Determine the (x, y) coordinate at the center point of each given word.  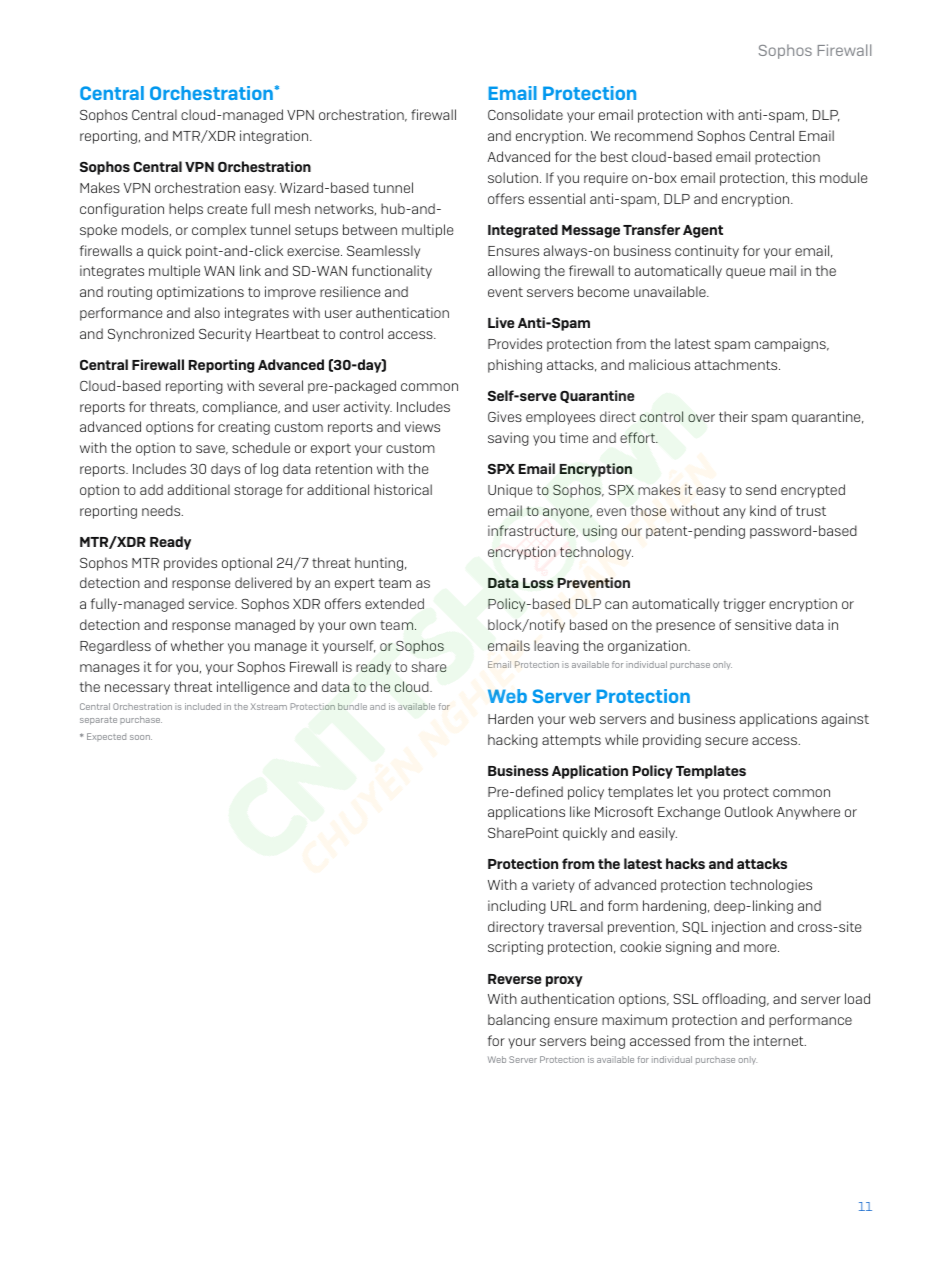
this (803, 177)
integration (275, 137)
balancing (519, 1021)
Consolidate (525, 114)
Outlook (749, 811)
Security (225, 335)
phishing (515, 366)
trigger (744, 605)
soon (141, 737)
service (212, 603)
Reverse (515, 979)
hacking (513, 741)
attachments (737, 364)
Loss (538, 583)
